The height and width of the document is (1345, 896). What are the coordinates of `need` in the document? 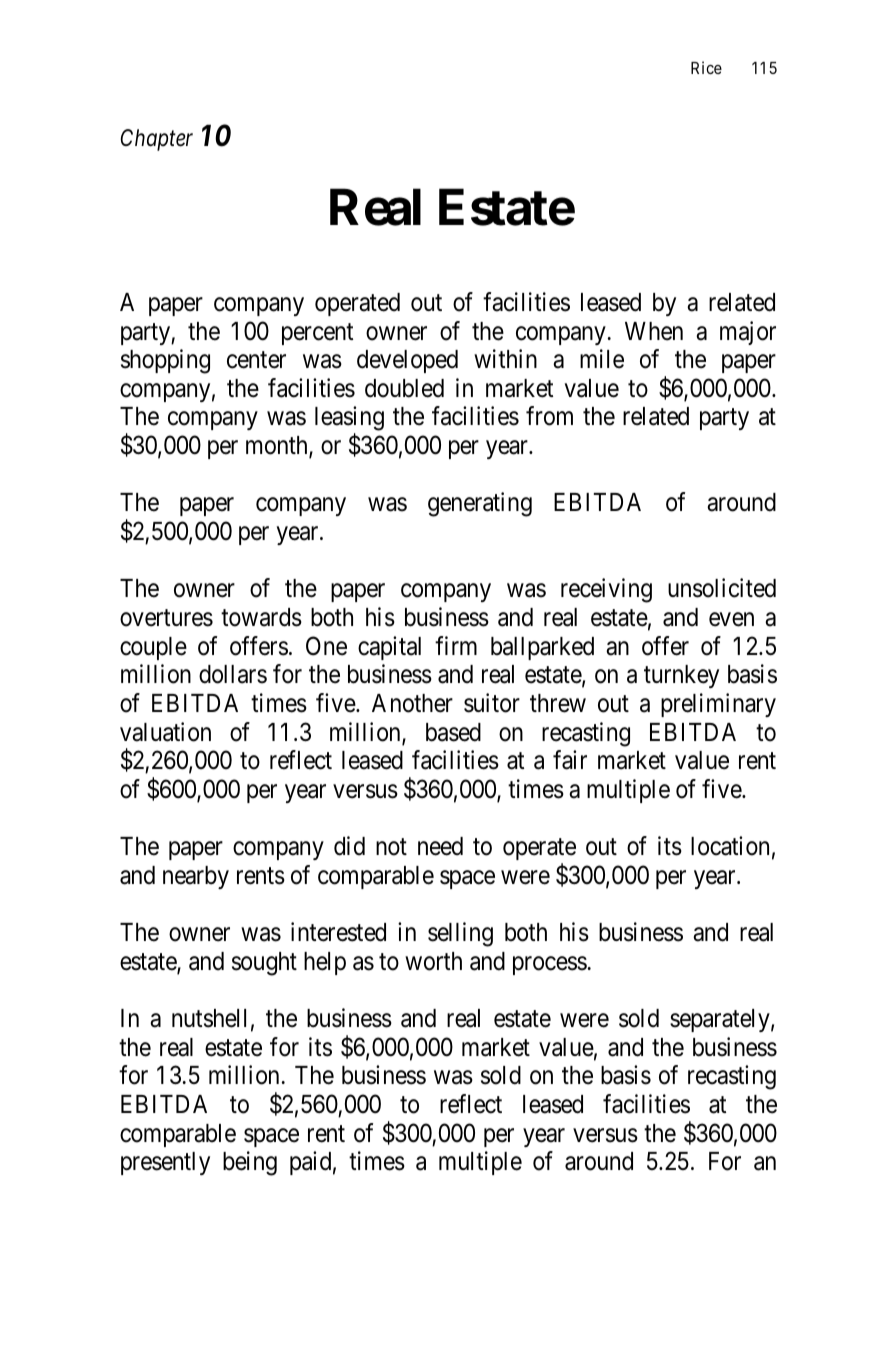 It's located at (440, 846).
